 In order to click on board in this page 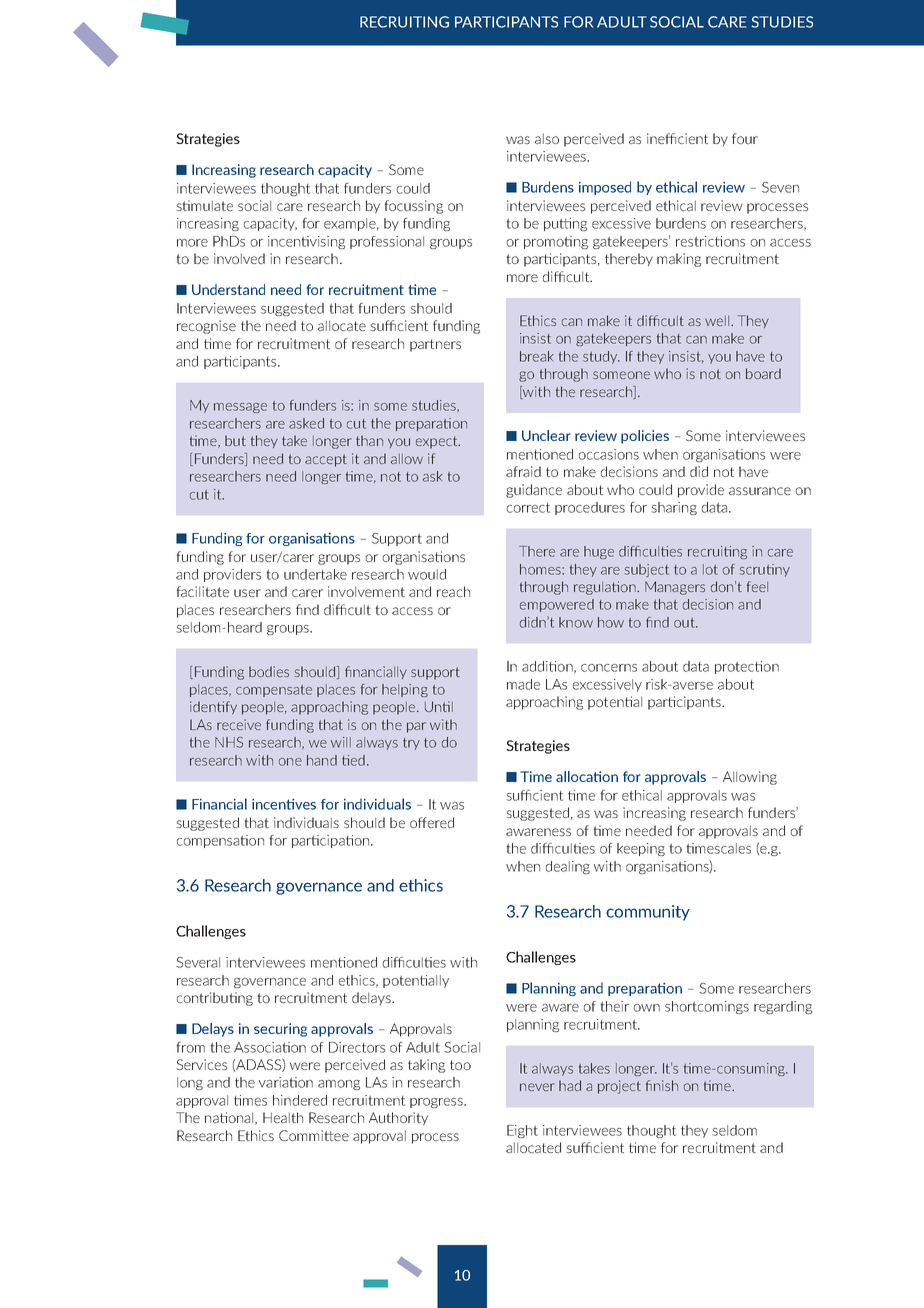, I will do `click(763, 373)`.
